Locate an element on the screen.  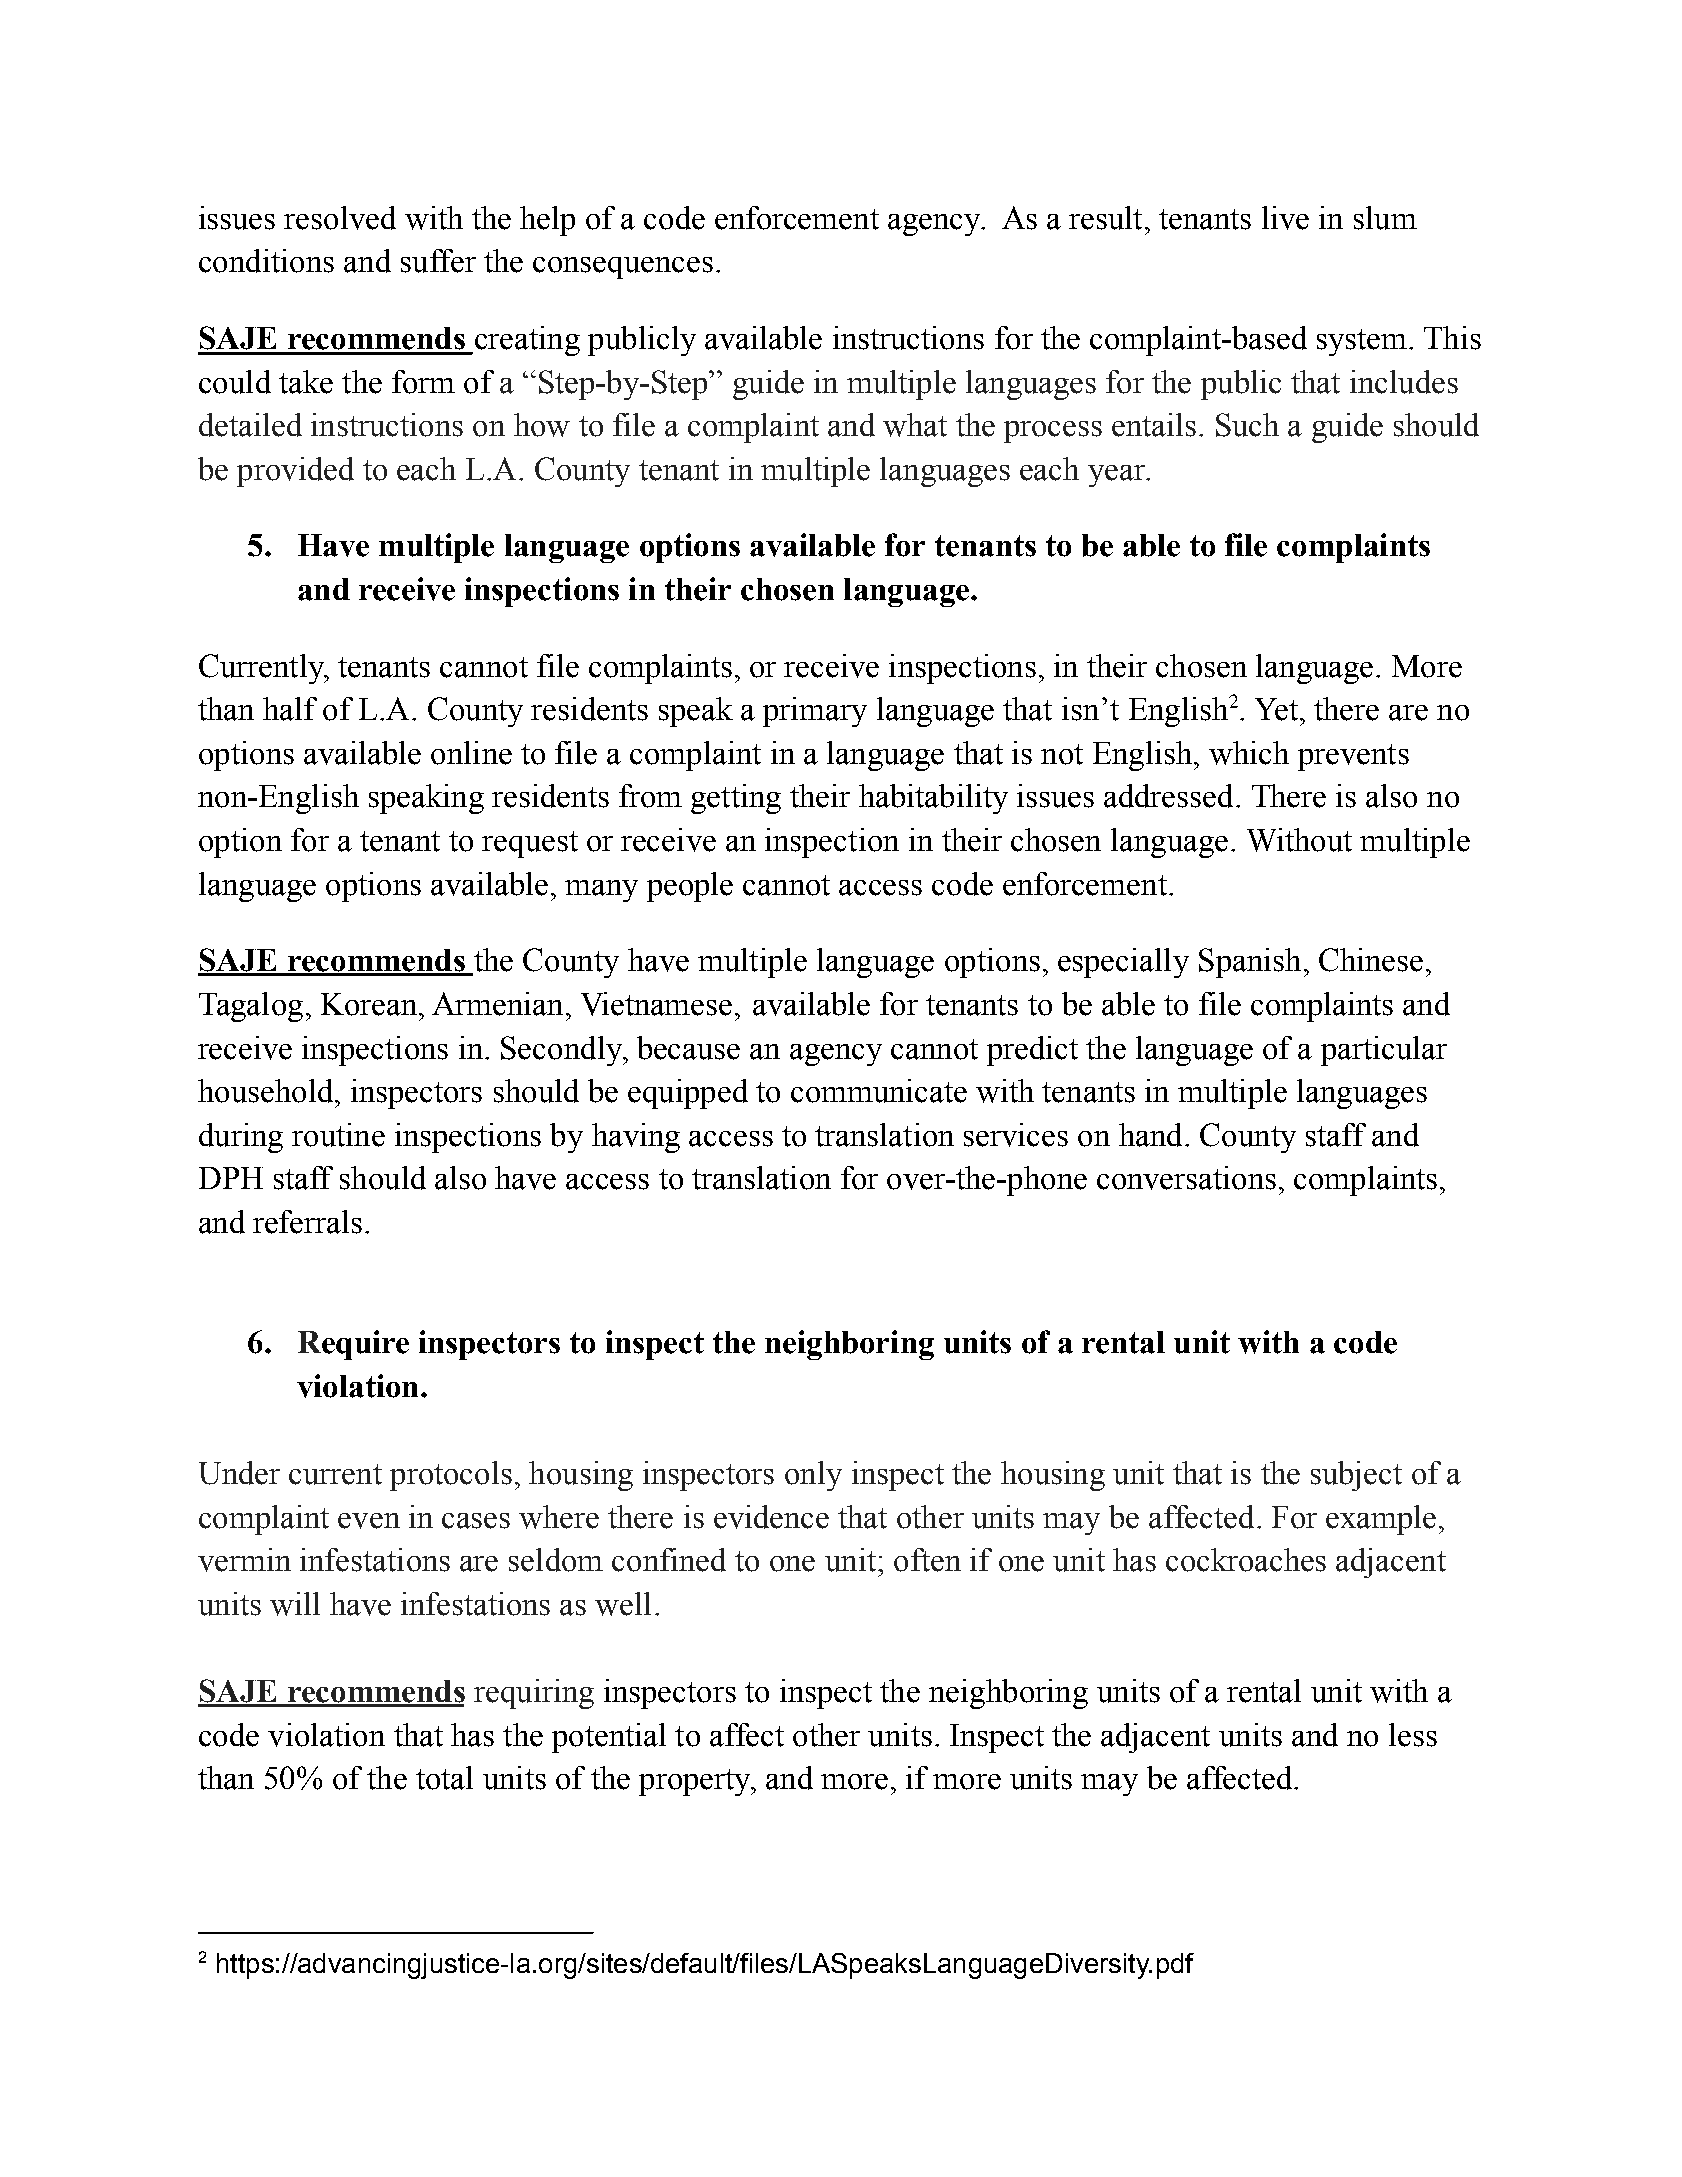
provided is located at coordinates (295, 472).
